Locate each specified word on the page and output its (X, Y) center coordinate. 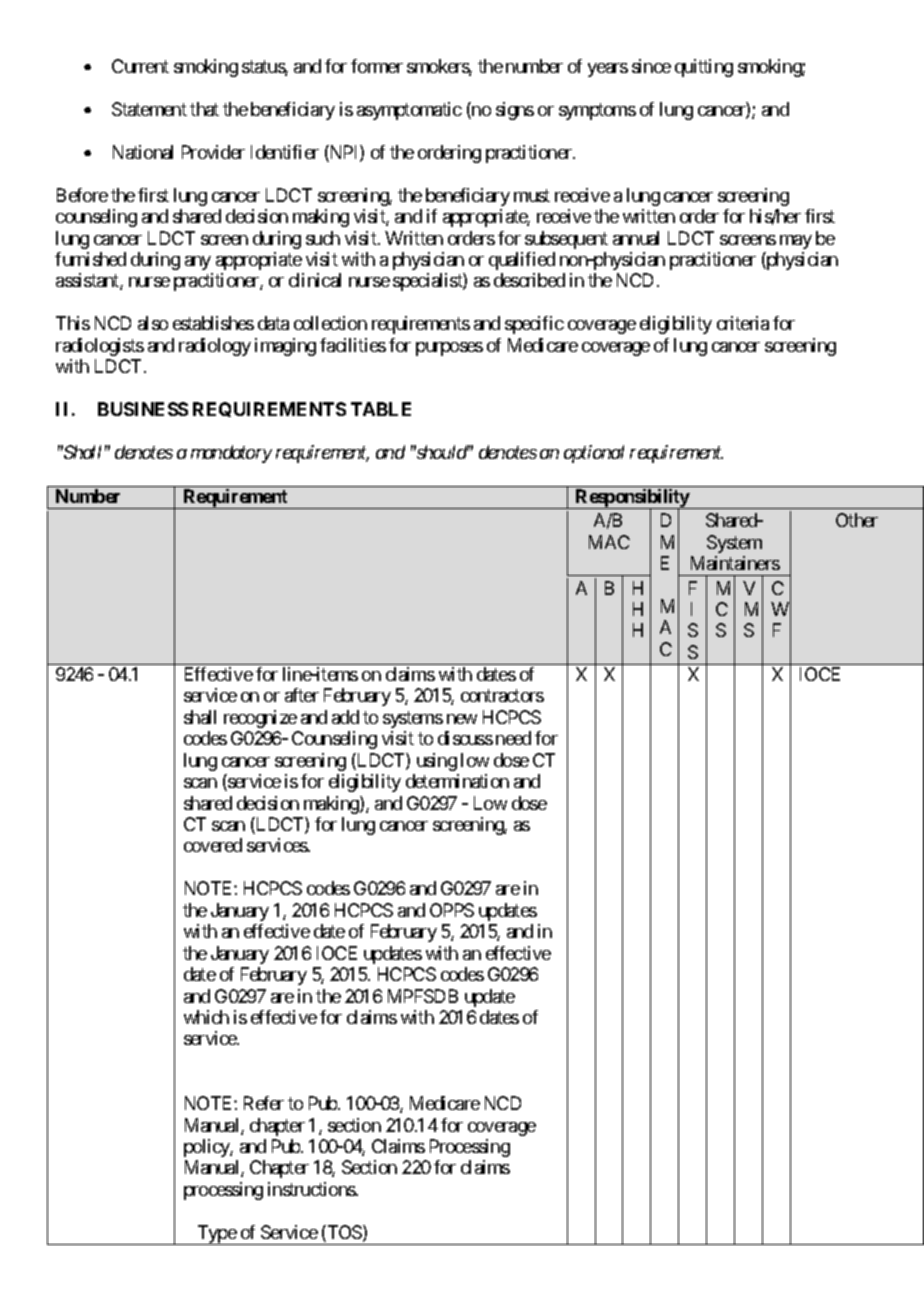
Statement (149, 109)
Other (857, 520)
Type (216, 1235)
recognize (260, 719)
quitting (704, 68)
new (462, 719)
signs (515, 111)
